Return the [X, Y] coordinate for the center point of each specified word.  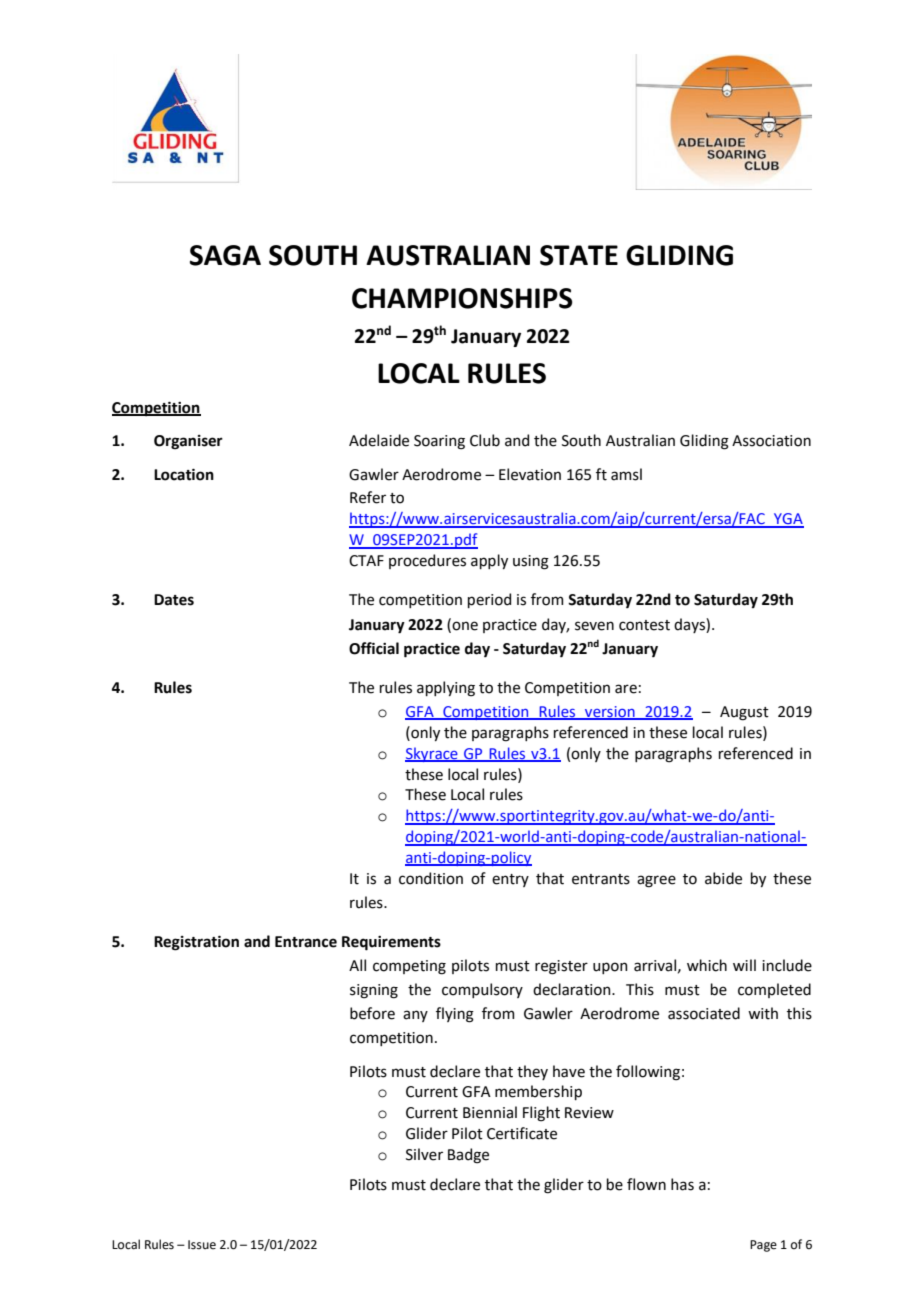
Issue [202, 1245]
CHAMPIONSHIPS [462, 298]
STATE [579, 255]
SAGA [225, 255]
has [682, 1184]
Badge [468, 1156]
